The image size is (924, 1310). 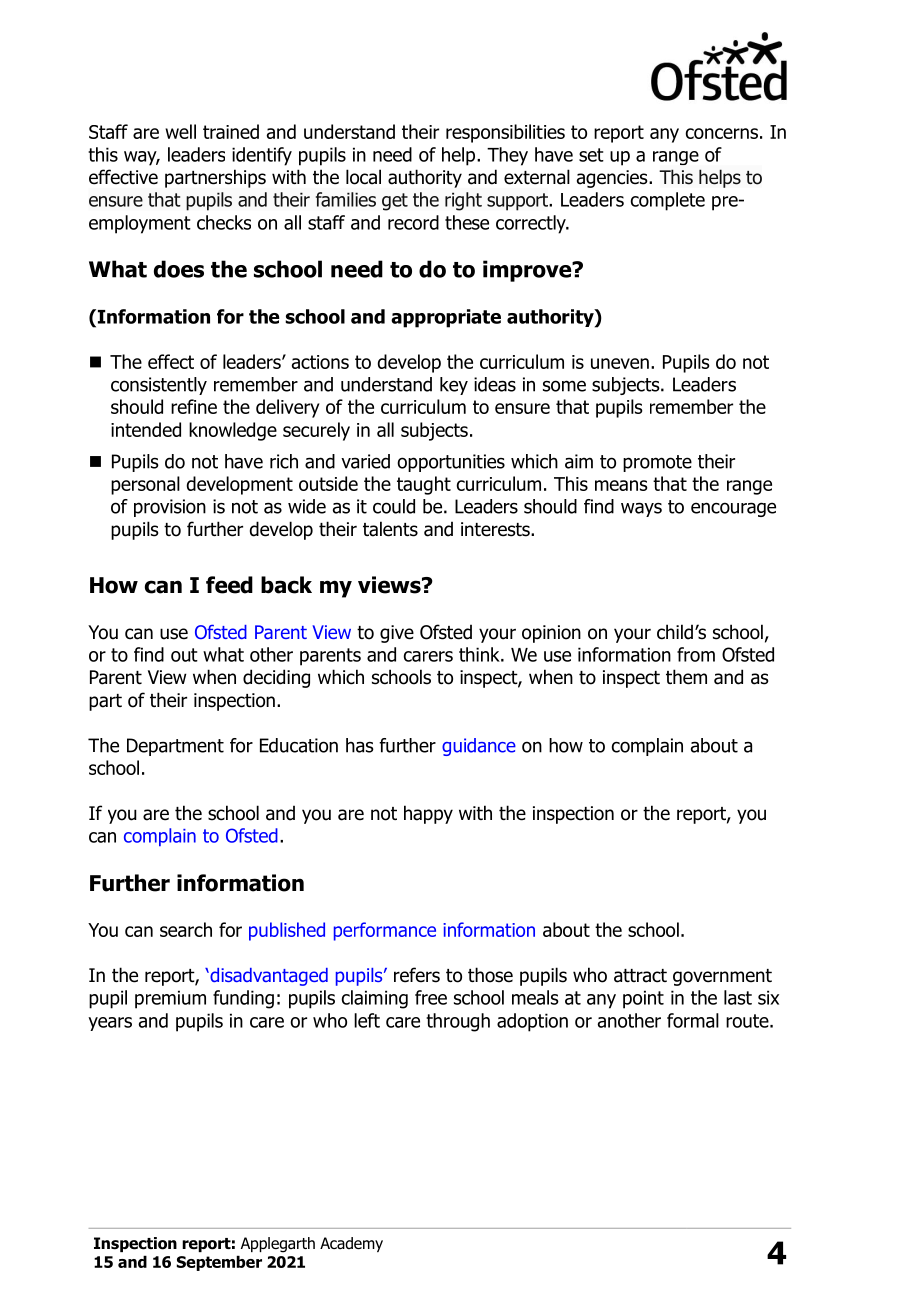 What do you see at coordinates (417, 975) in the screenshot?
I see `refers` at bounding box center [417, 975].
